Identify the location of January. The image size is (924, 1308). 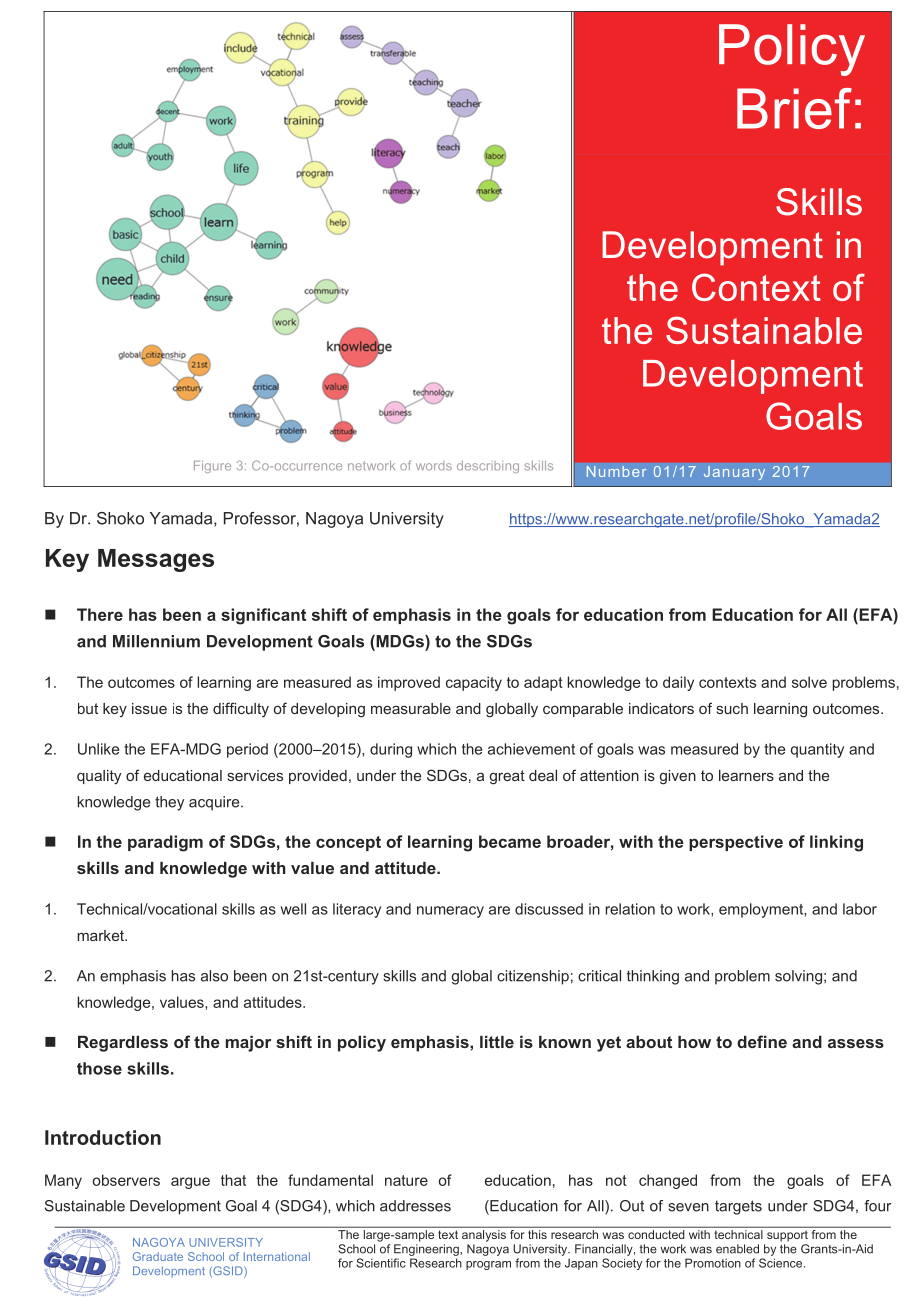
(734, 473).
